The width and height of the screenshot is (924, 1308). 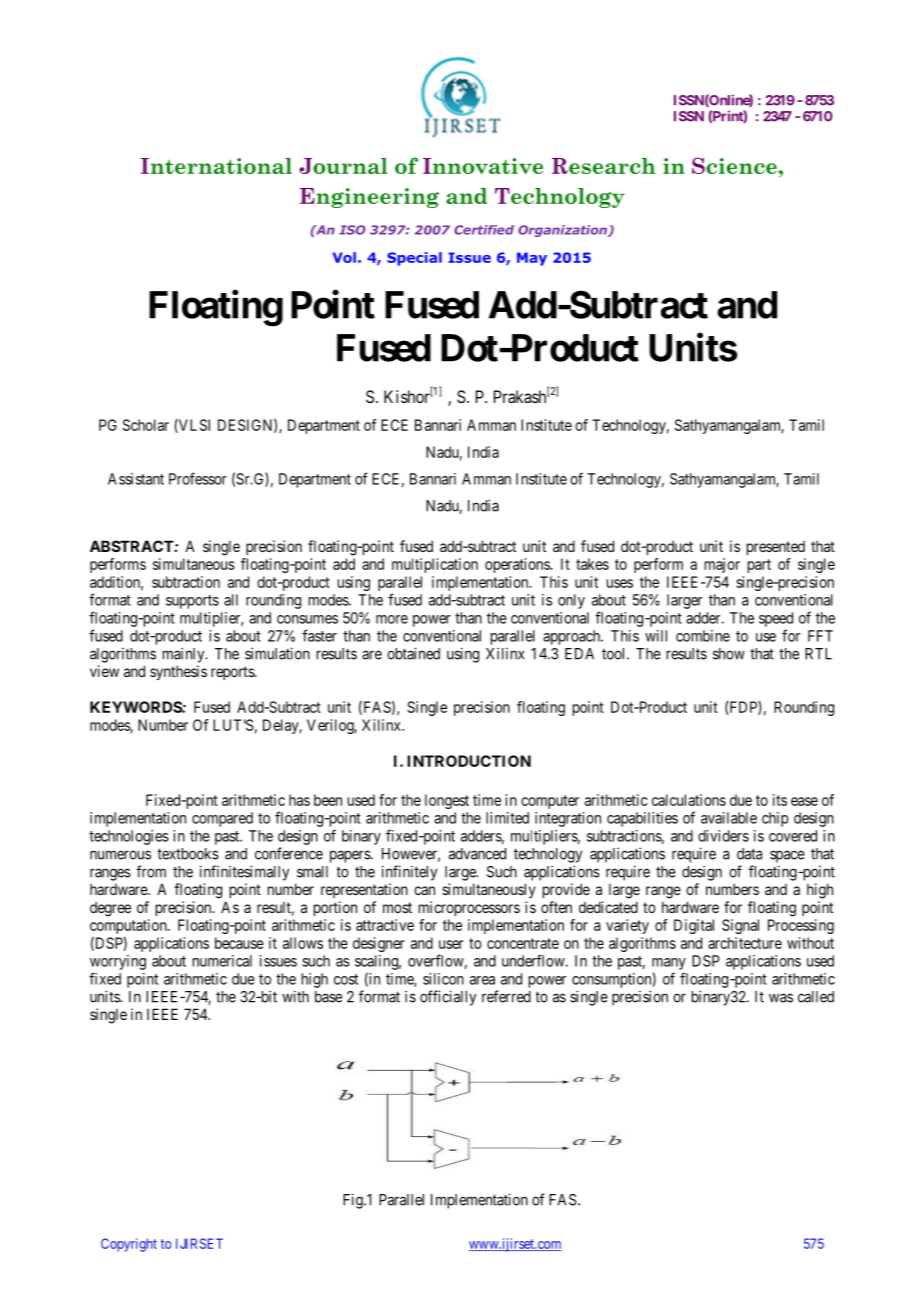 I want to click on International, so click(x=216, y=166).
